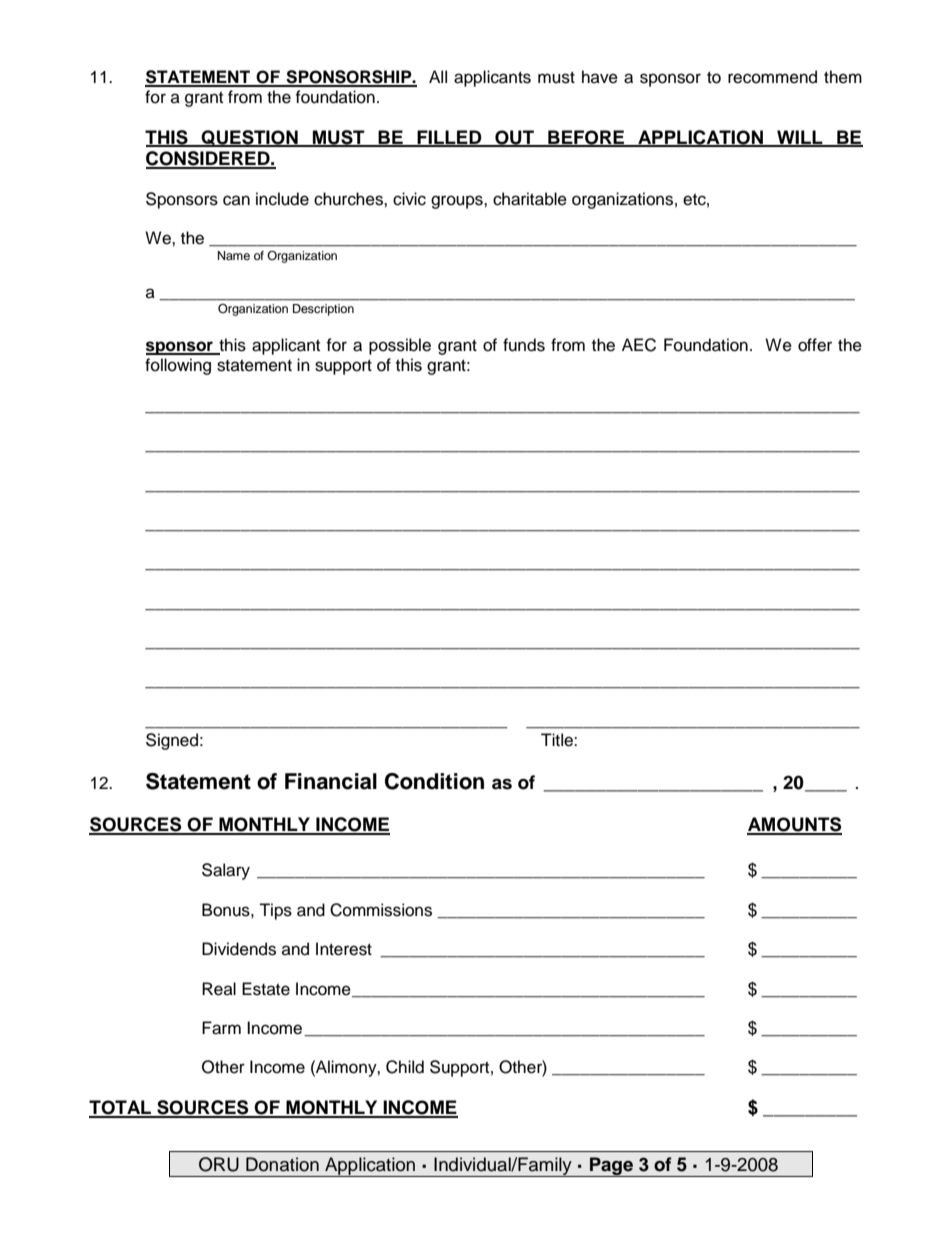 This screenshot has width=952, height=1233. What do you see at coordinates (178, 366) in the screenshot?
I see `following` at bounding box center [178, 366].
